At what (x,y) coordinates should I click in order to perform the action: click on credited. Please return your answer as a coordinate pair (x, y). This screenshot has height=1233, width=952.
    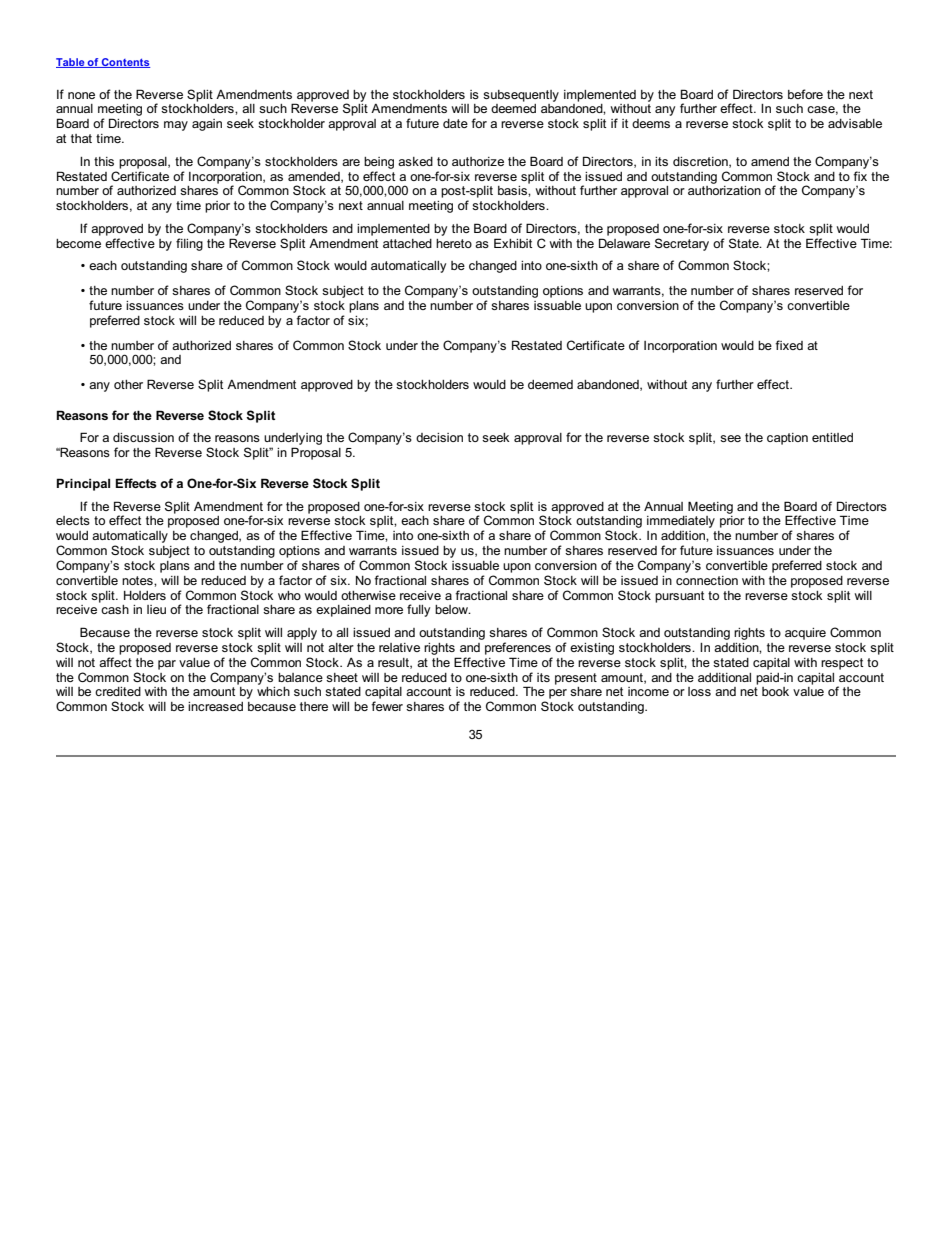
    Looking at the image, I should click on (118, 691).
